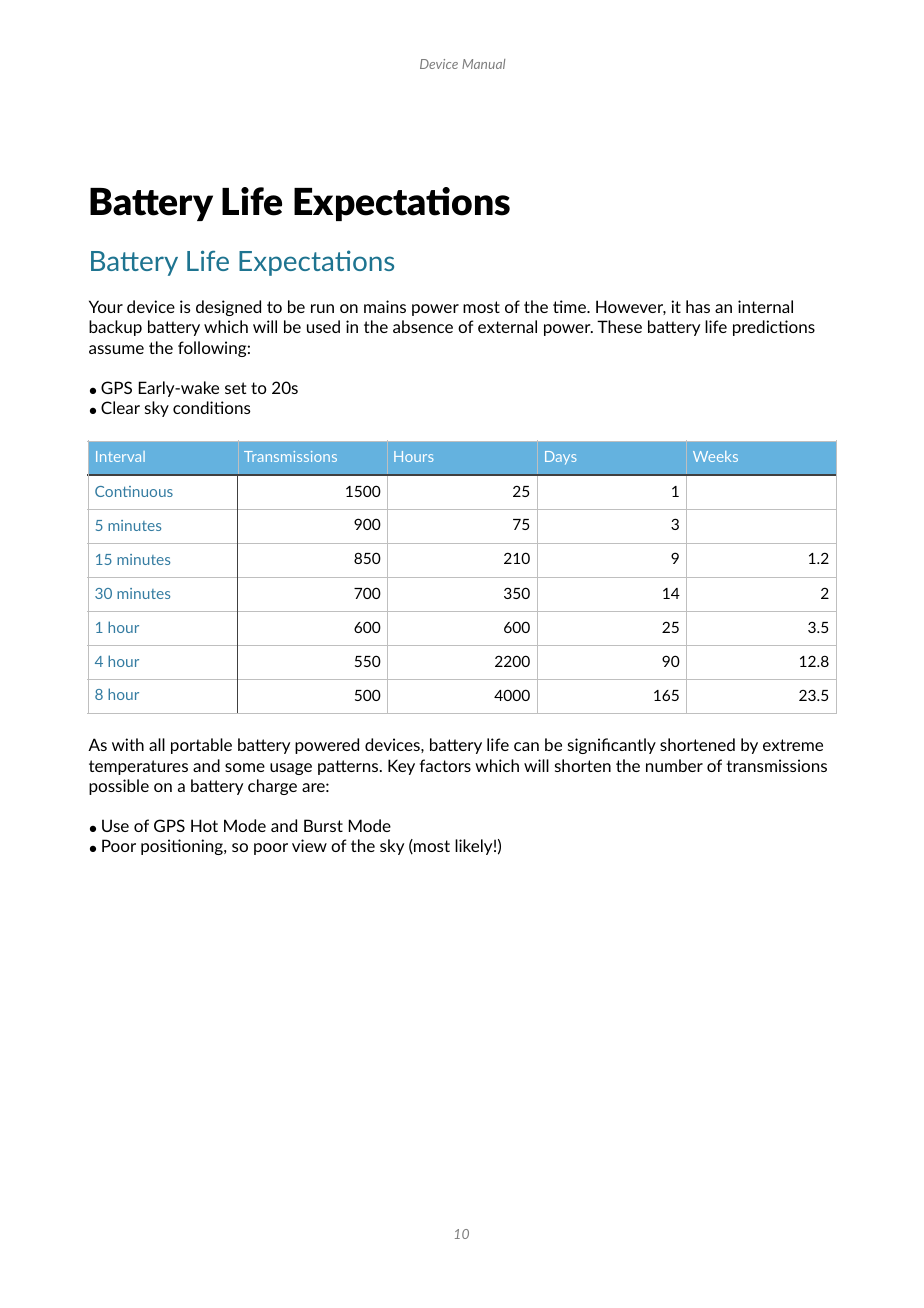 This screenshot has height=1308, width=924. I want to click on Manual, so click(483, 64).
